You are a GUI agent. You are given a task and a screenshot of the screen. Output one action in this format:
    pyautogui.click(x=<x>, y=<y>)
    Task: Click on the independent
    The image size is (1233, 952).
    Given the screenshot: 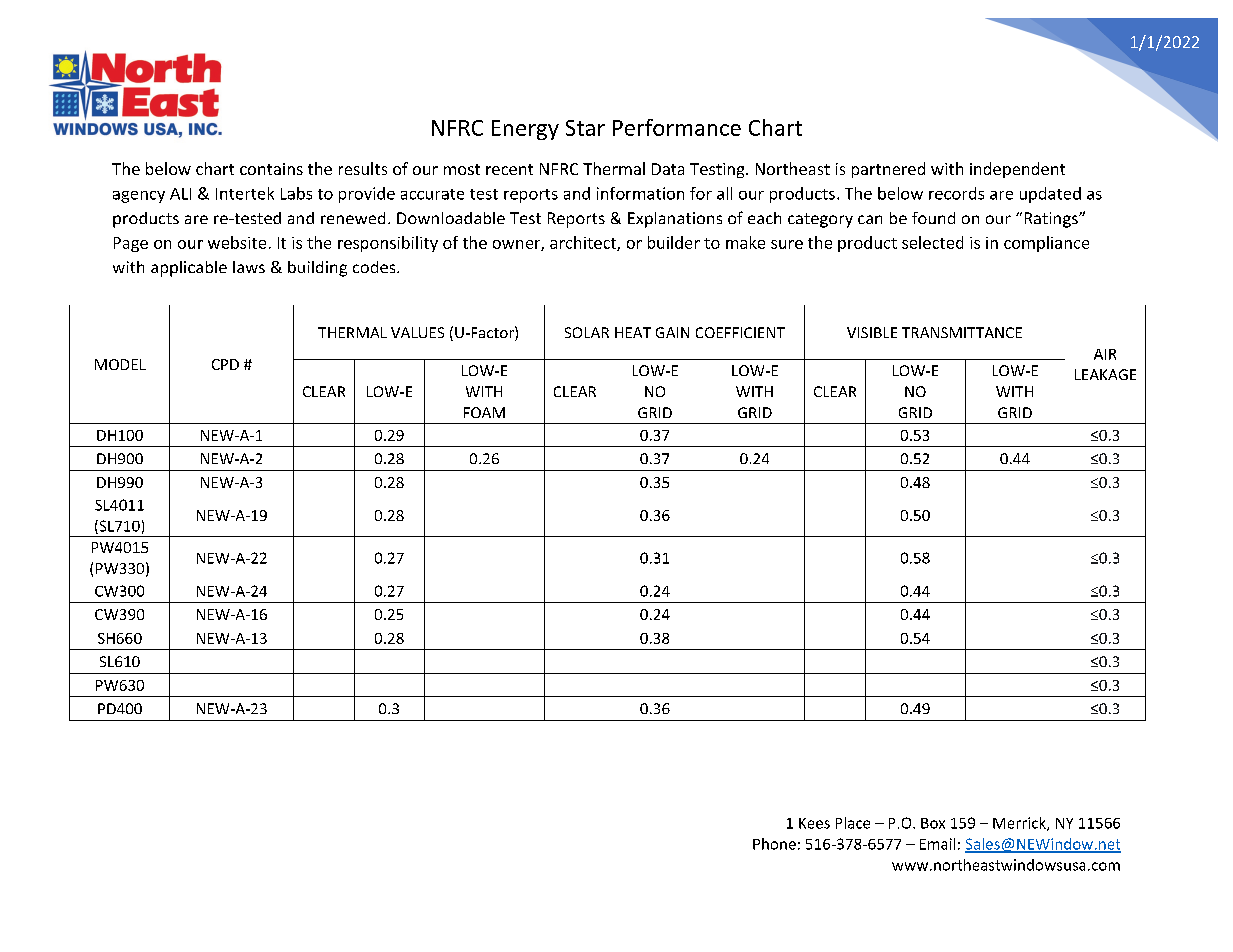 What is the action you would take?
    pyautogui.click(x=1017, y=170)
